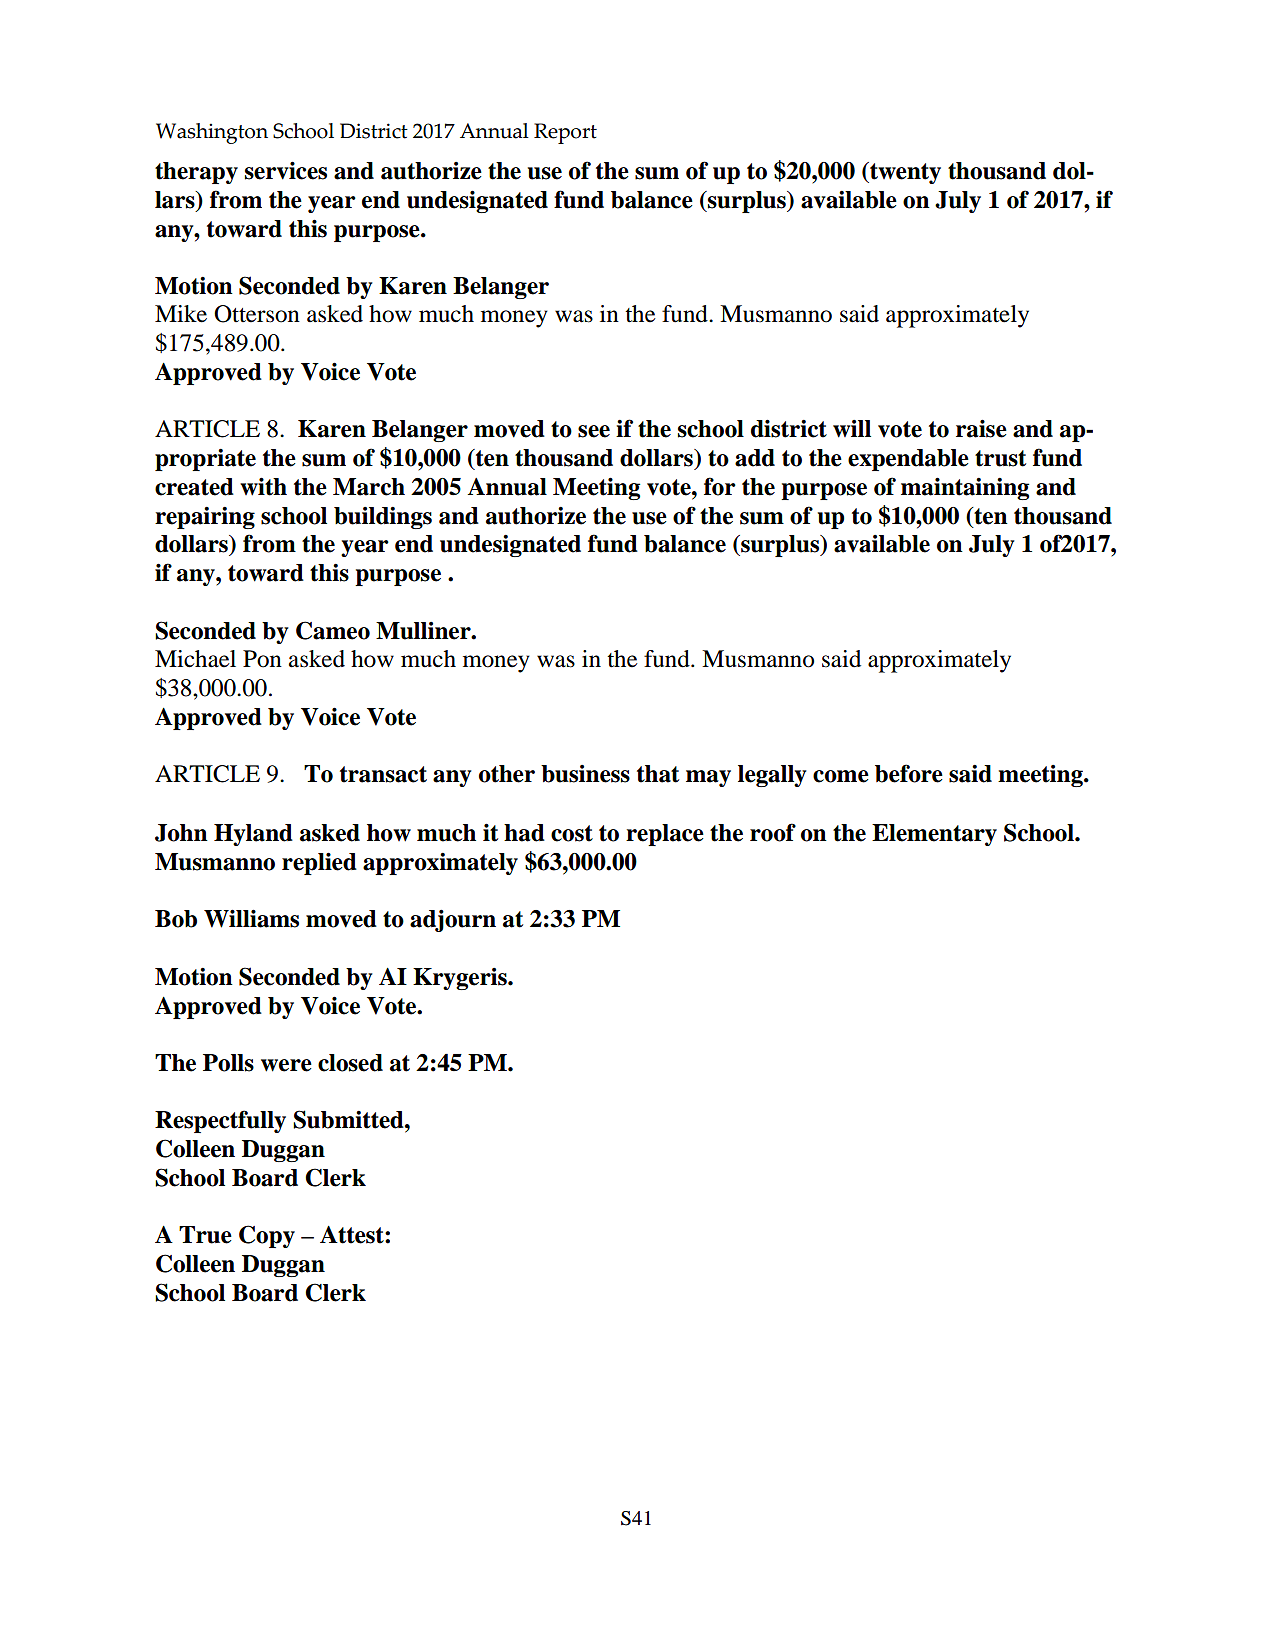 The height and width of the screenshot is (1648, 1274). Describe the element at coordinates (565, 133) in the screenshot. I see `Report` at that location.
